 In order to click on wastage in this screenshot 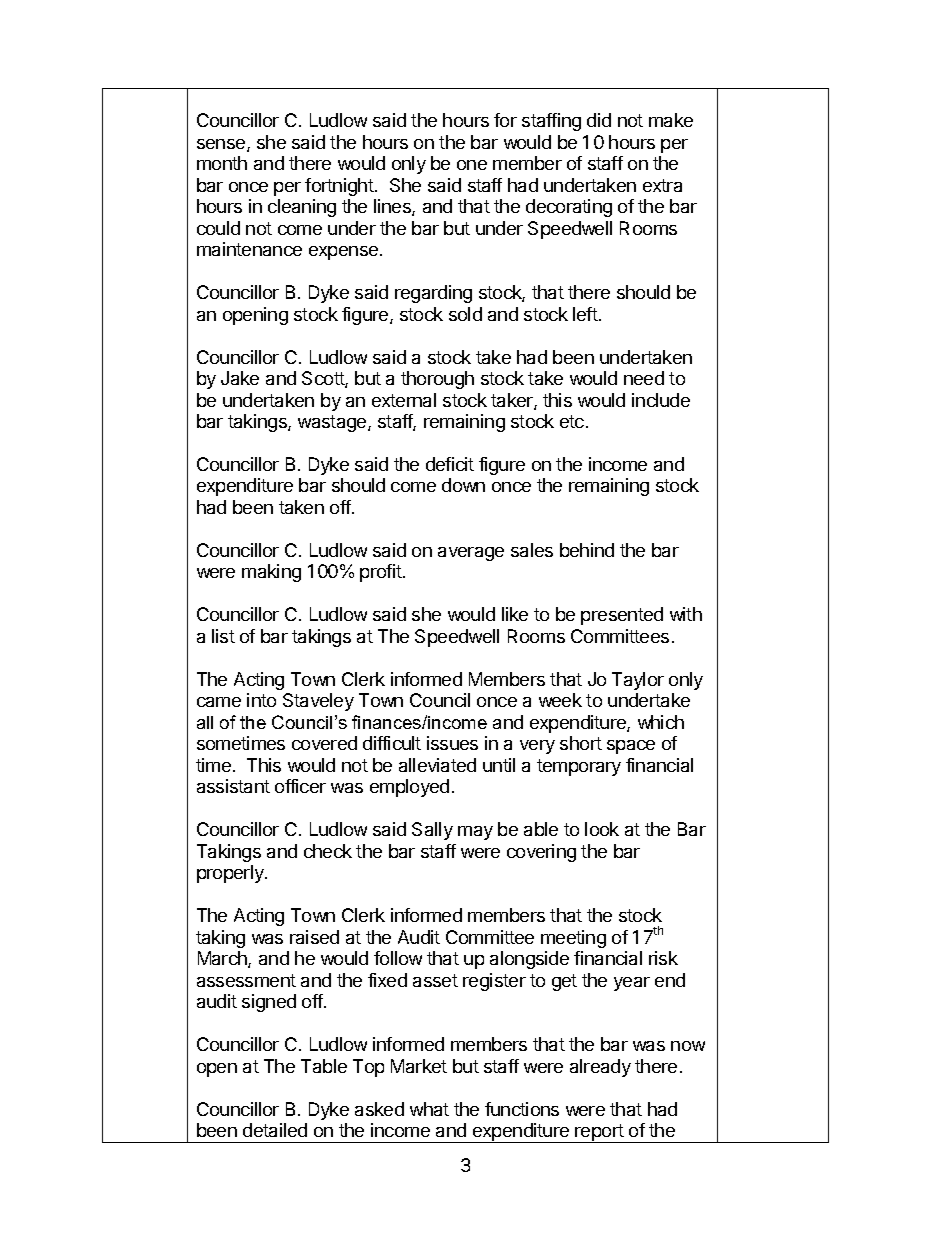, I will do `click(333, 423)`.
